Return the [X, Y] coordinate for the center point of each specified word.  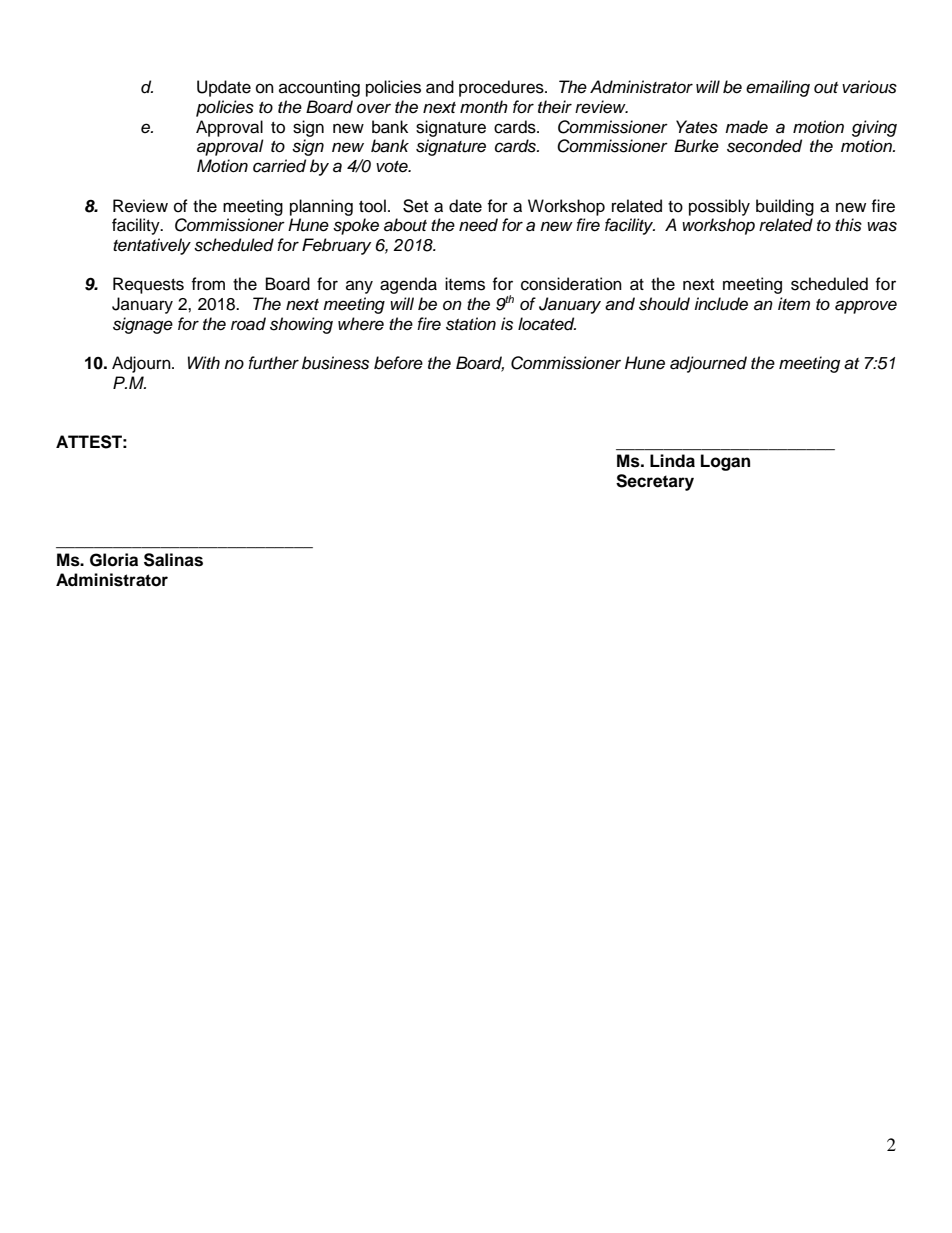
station [471, 324]
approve [866, 307]
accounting [319, 88]
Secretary [655, 482]
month [484, 106]
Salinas [173, 560]
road [248, 324]
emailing [778, 88]
